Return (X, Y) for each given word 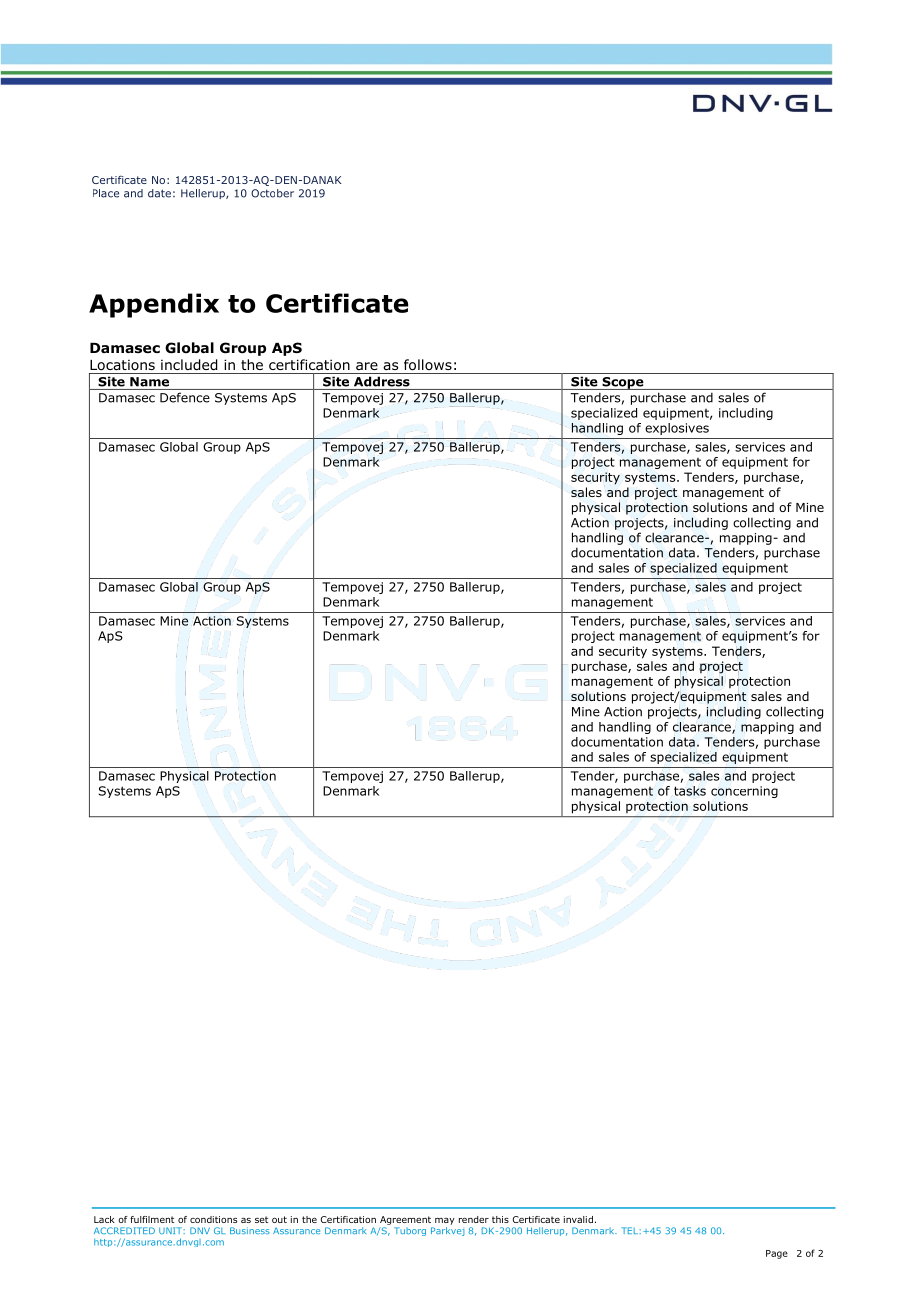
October (272, 193)
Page (777, 1254)
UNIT (171, 1230)
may (445, 1221)
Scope (623, 383)
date (159, 193)
